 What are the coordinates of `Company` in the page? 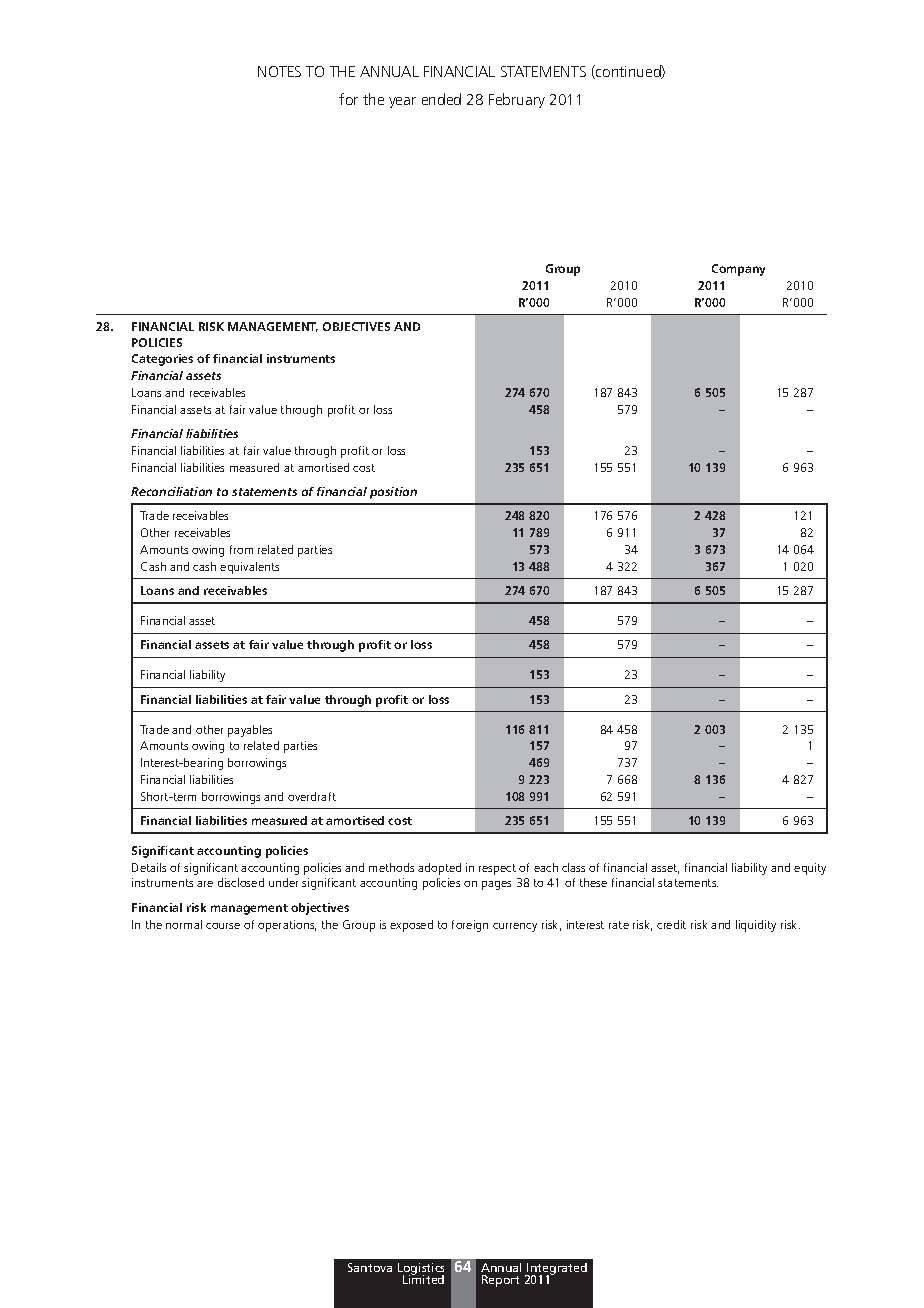 It's located at (738, 270).
